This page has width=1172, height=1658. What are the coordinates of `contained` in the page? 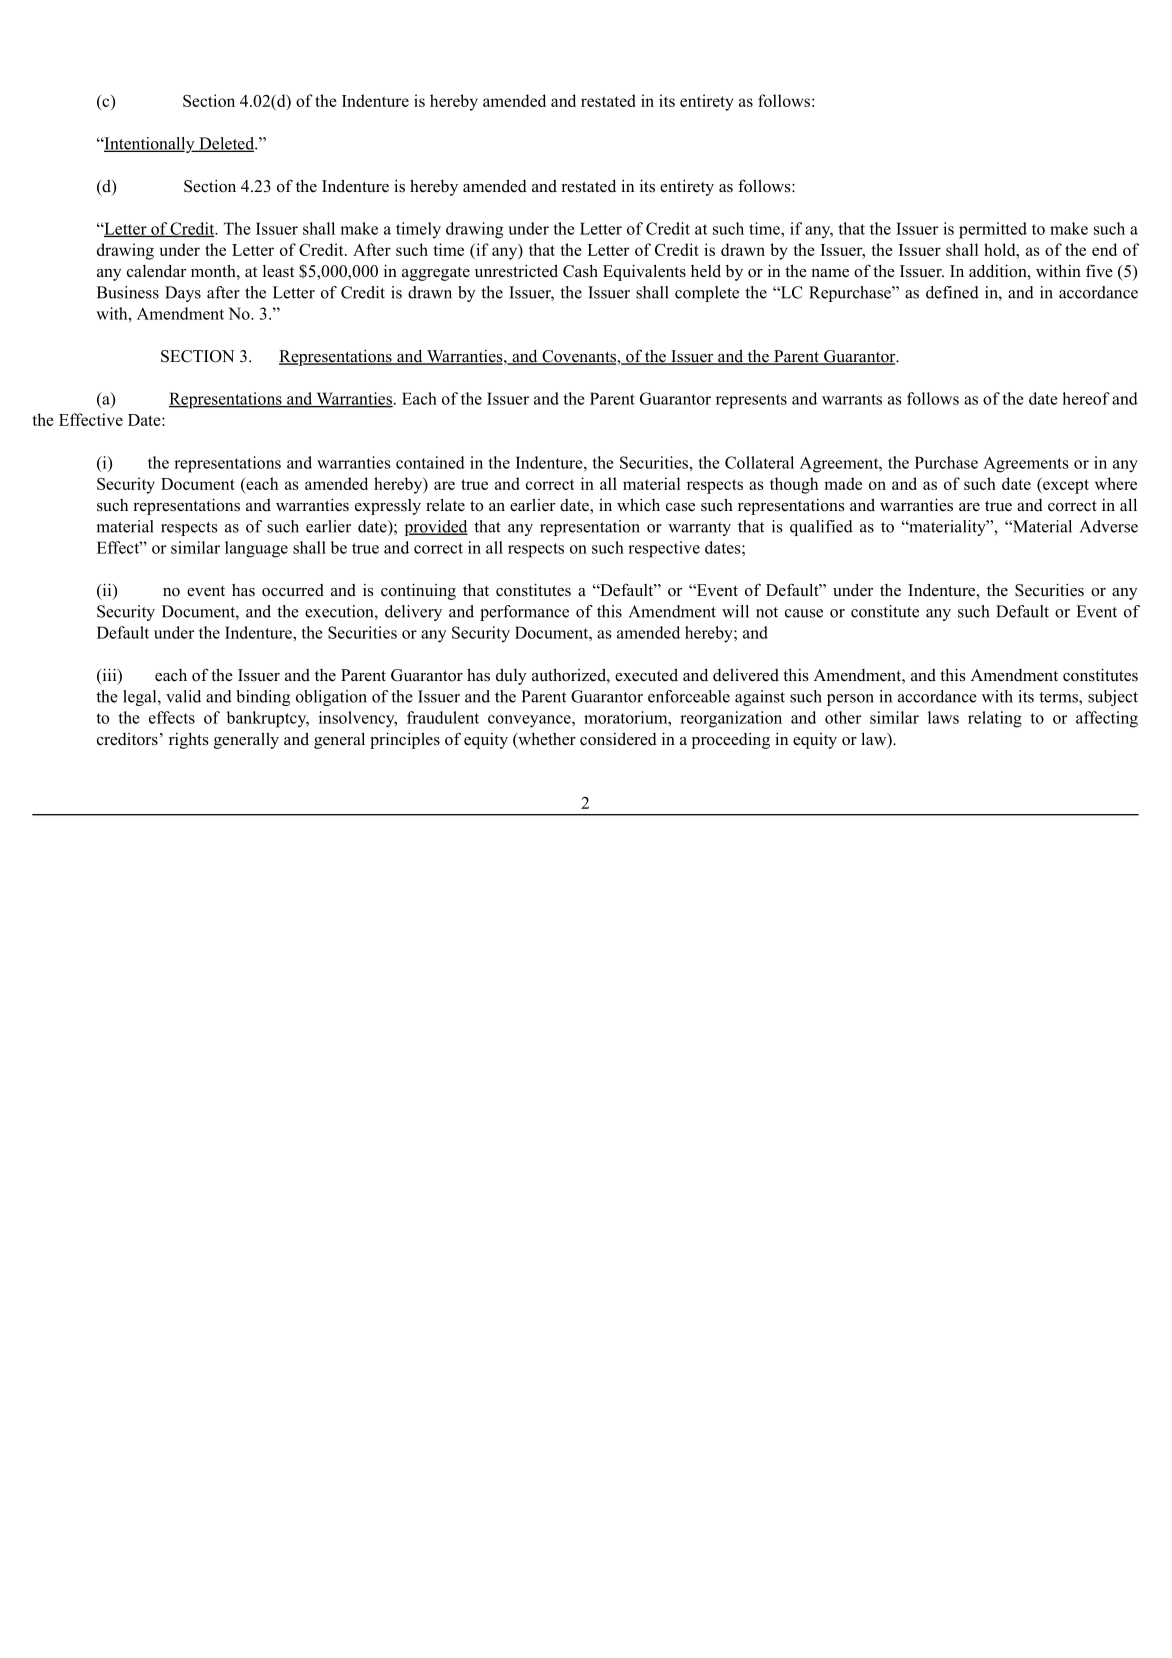 It's located at (430, 462).
